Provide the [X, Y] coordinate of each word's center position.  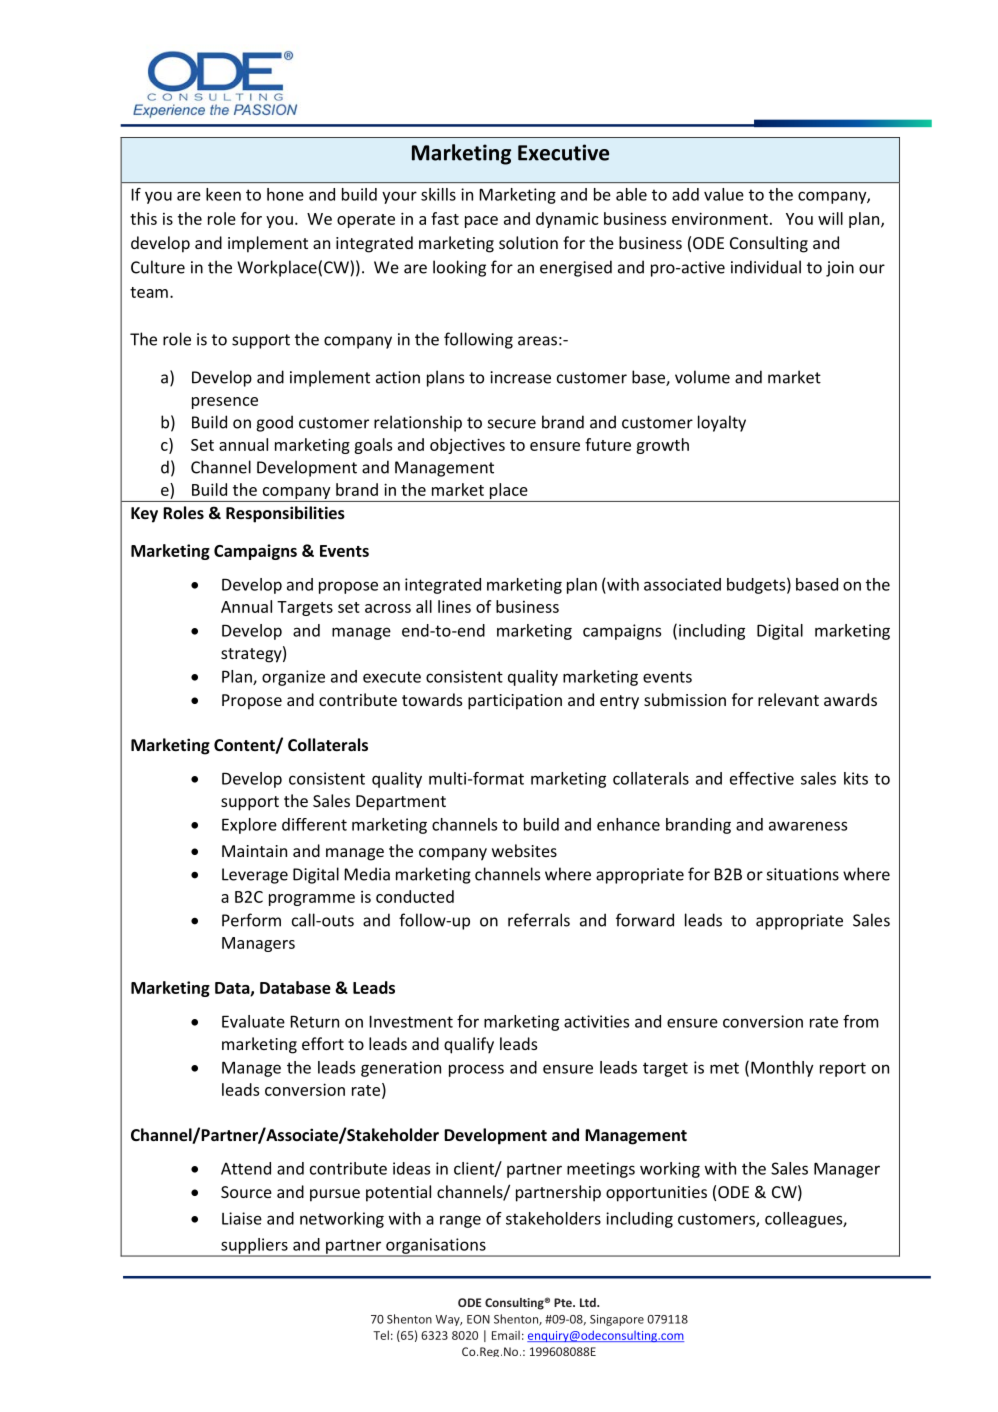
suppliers [254, 1247]
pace [481, 222]
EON [478, 1319]
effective [762, 778]
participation [515, 702]
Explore [249, 826]
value [724, 194]
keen [223, 194]
